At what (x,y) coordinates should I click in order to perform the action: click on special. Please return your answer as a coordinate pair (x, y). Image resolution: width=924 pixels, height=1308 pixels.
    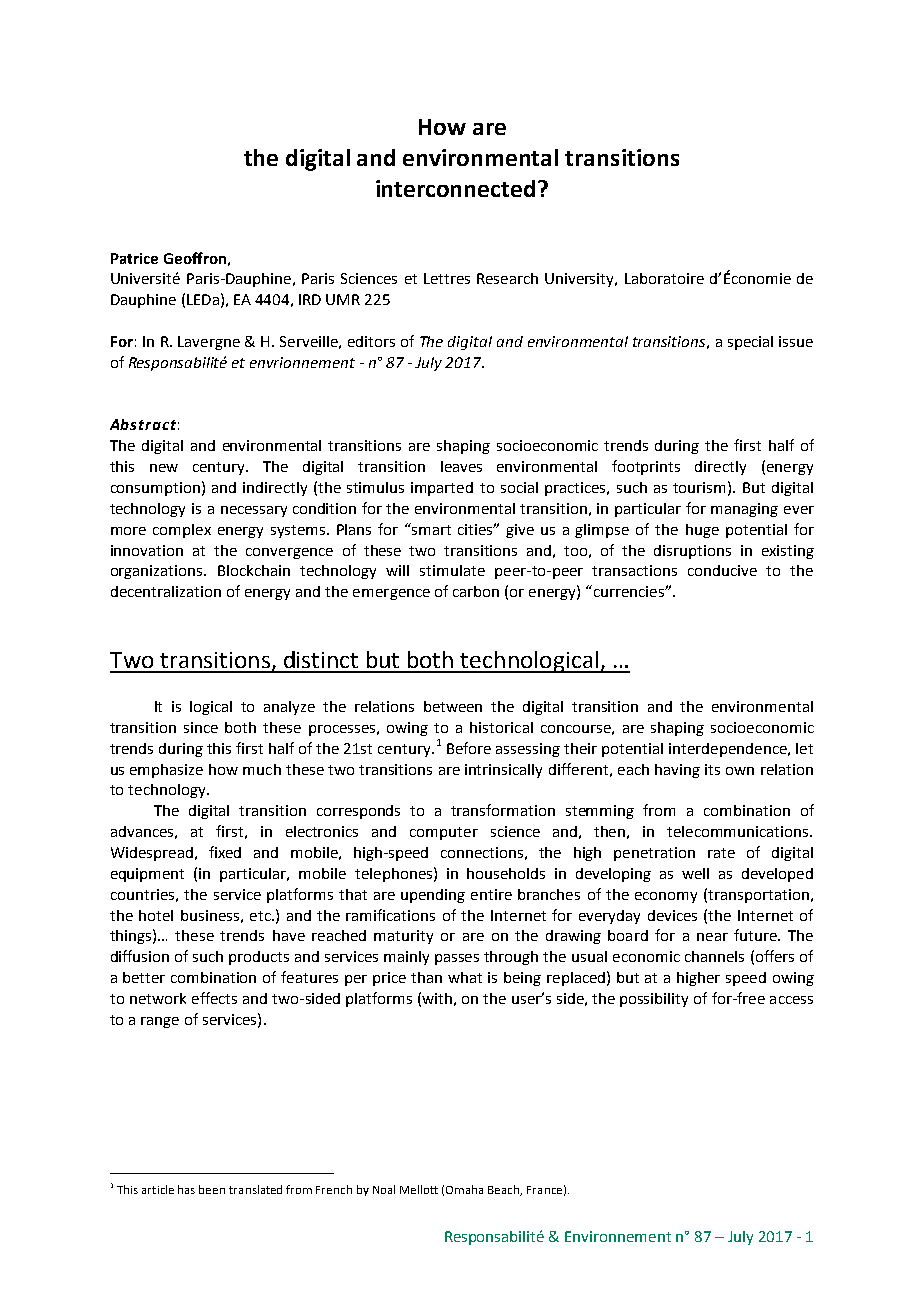
    Looking at the image, I should click on (750, 343).
